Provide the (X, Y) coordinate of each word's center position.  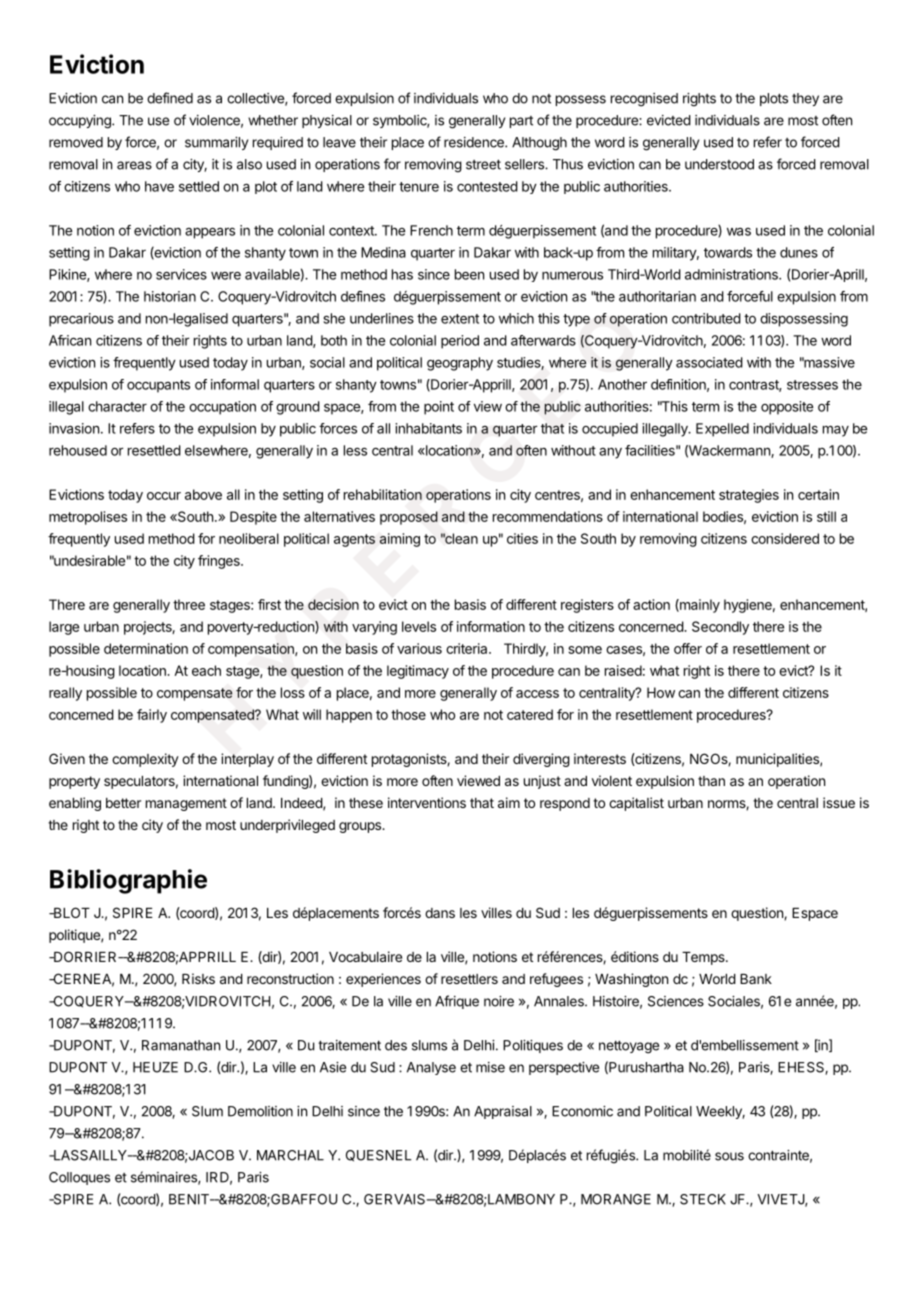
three (189, 604)
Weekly (720, 1112)
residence (475, 142)
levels (419, 626)
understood (719, 164)
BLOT (71, 912)
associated (709, 362)
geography (460, 364)
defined (170, 98)
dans (440, 913)
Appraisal (503, 1112)
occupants (158, 386)
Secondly (720, 628)
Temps (704, 958)
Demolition (260, 1111)
